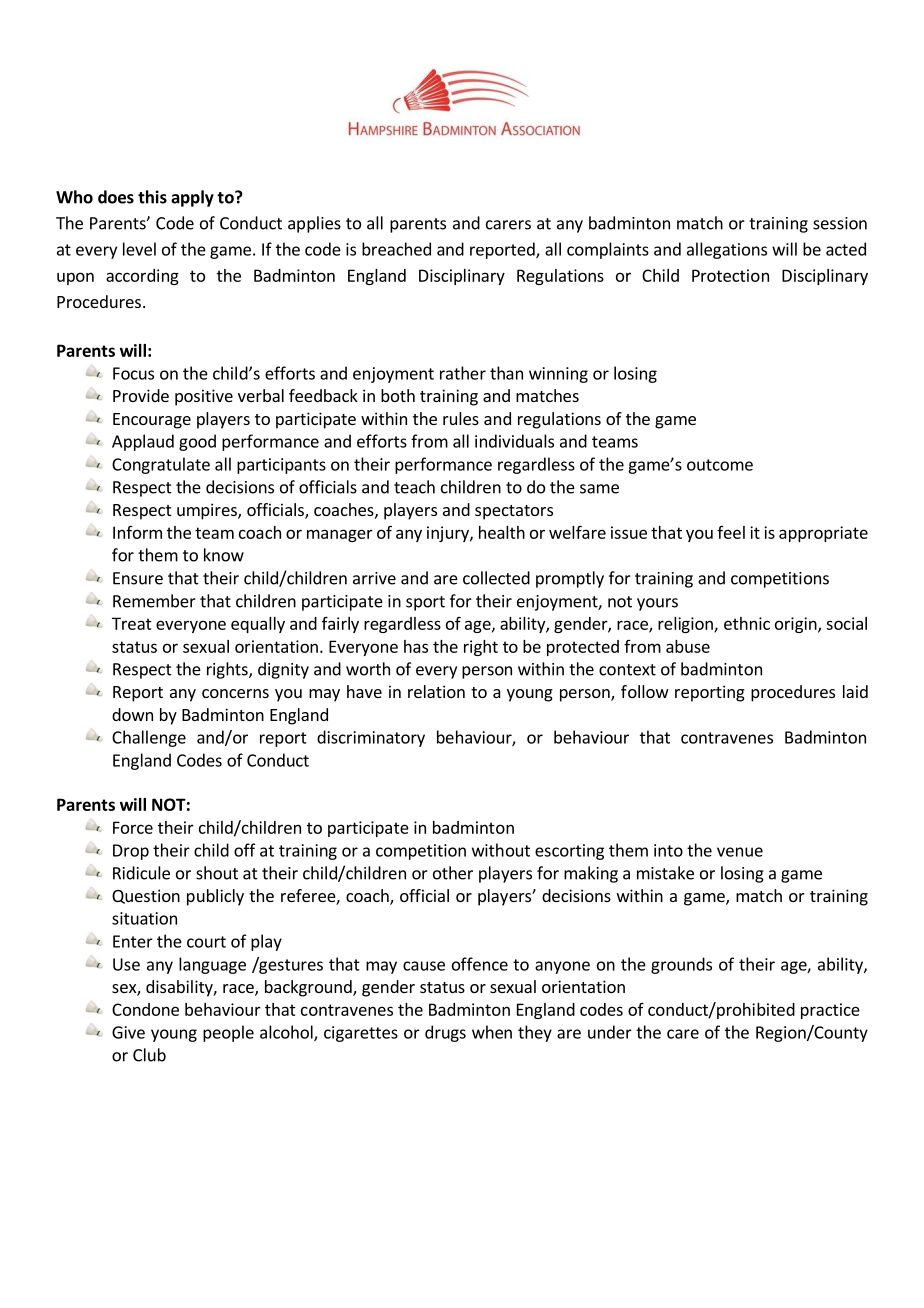 The height and width of the document is (1308, 924). Describe the element at coordinates (855, 691) in the document. I see `laid` at that location.
